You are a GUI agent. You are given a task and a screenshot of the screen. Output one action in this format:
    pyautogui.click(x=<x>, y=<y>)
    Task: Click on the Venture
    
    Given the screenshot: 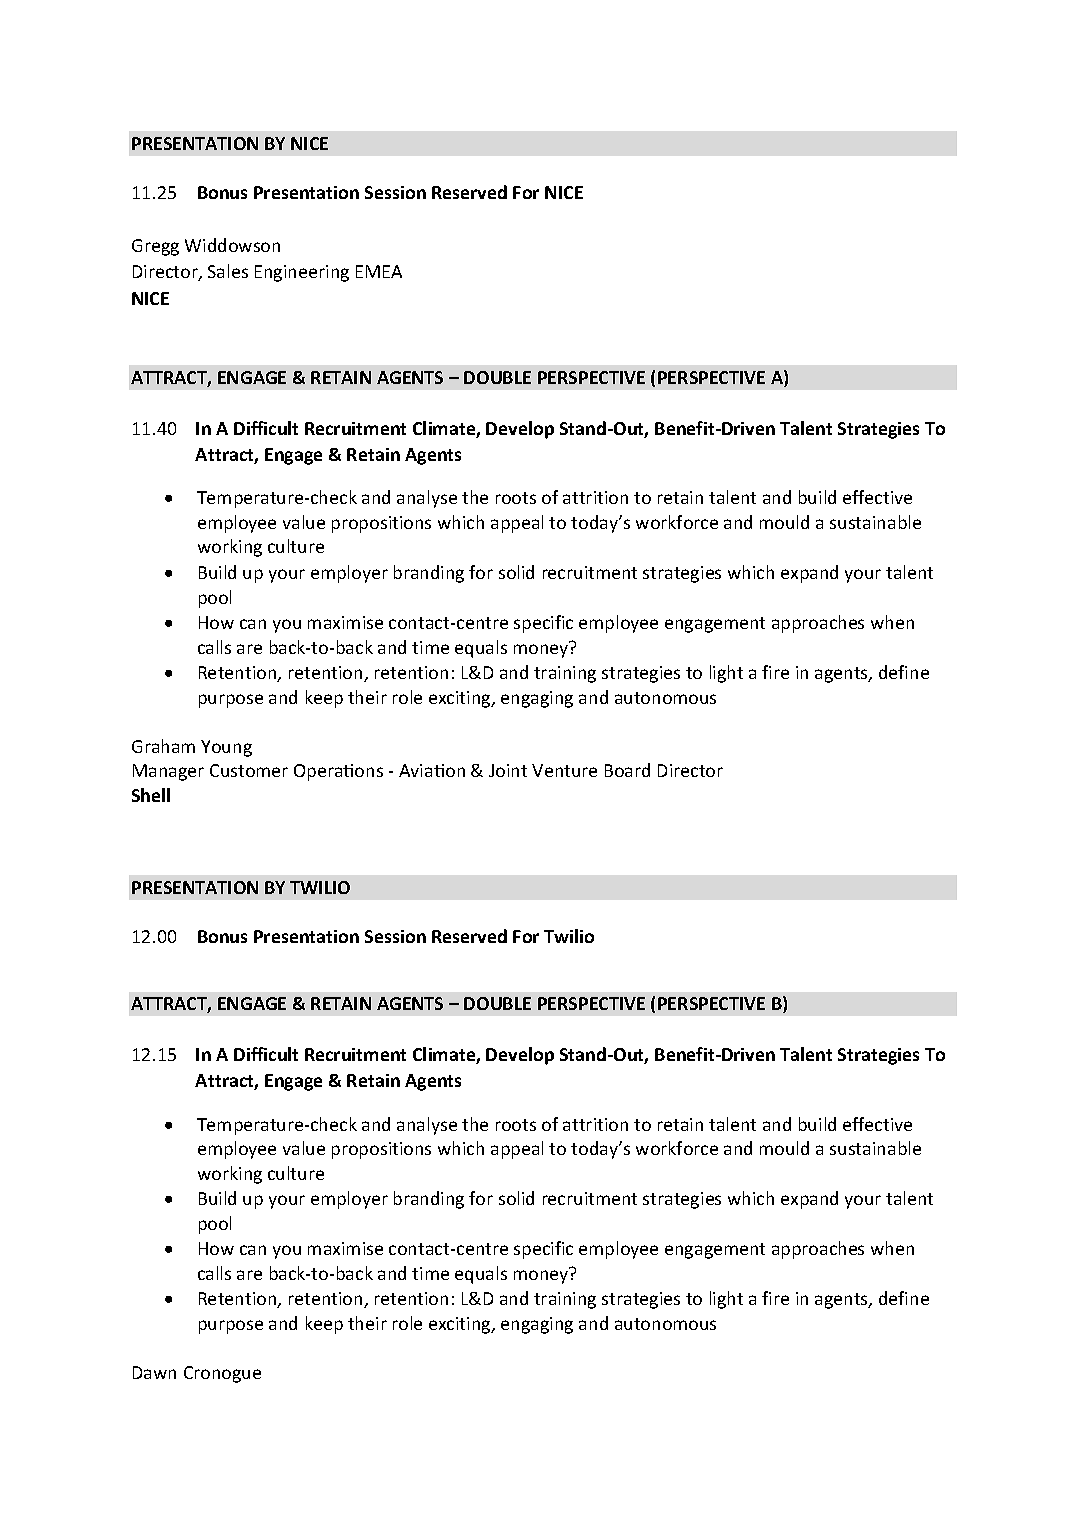 What is the action you would take?
    pyautogui.click(x=564, y=770)
